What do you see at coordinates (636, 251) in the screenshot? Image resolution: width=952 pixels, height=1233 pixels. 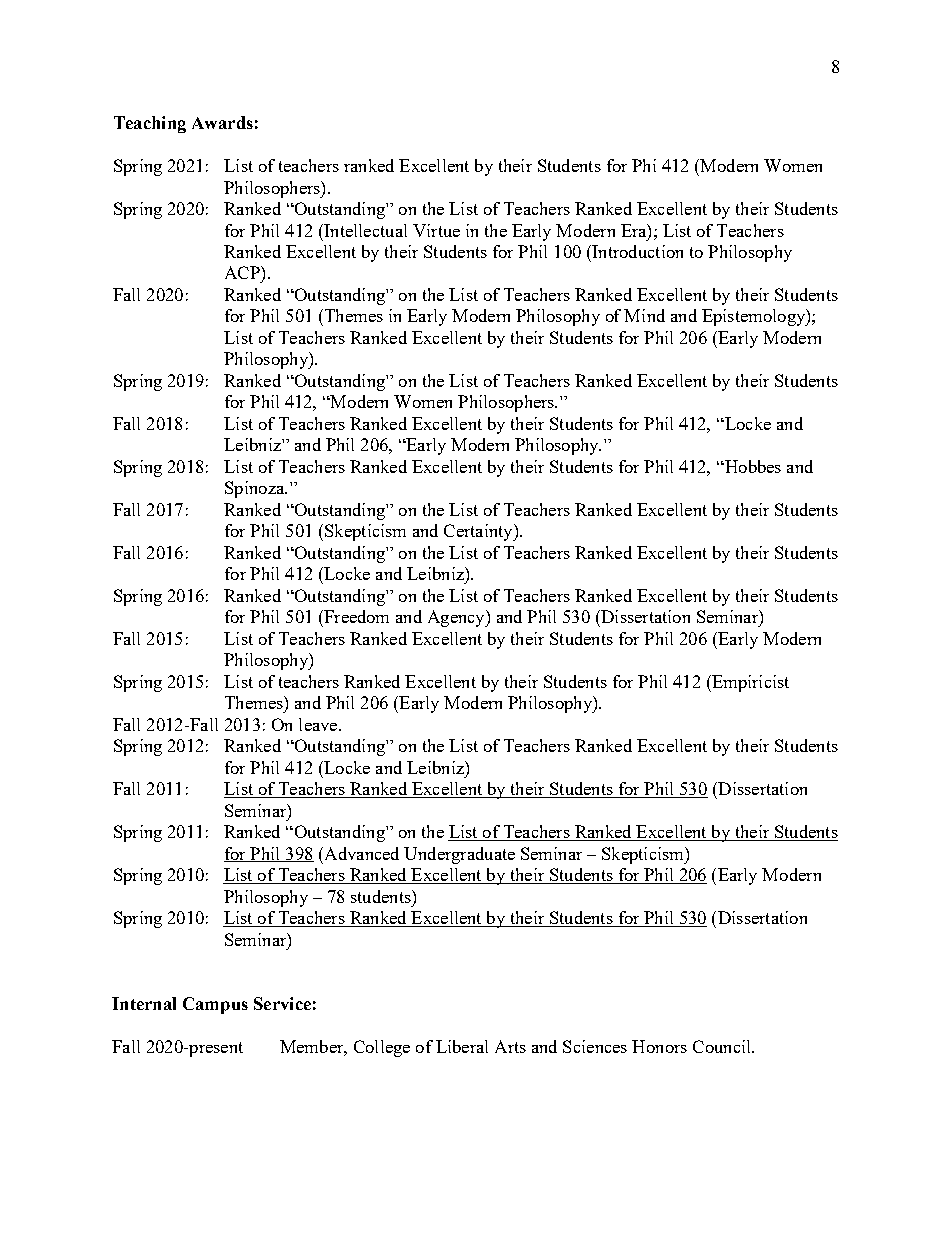 I see `Introduction` at bounding box center [636, 251].
